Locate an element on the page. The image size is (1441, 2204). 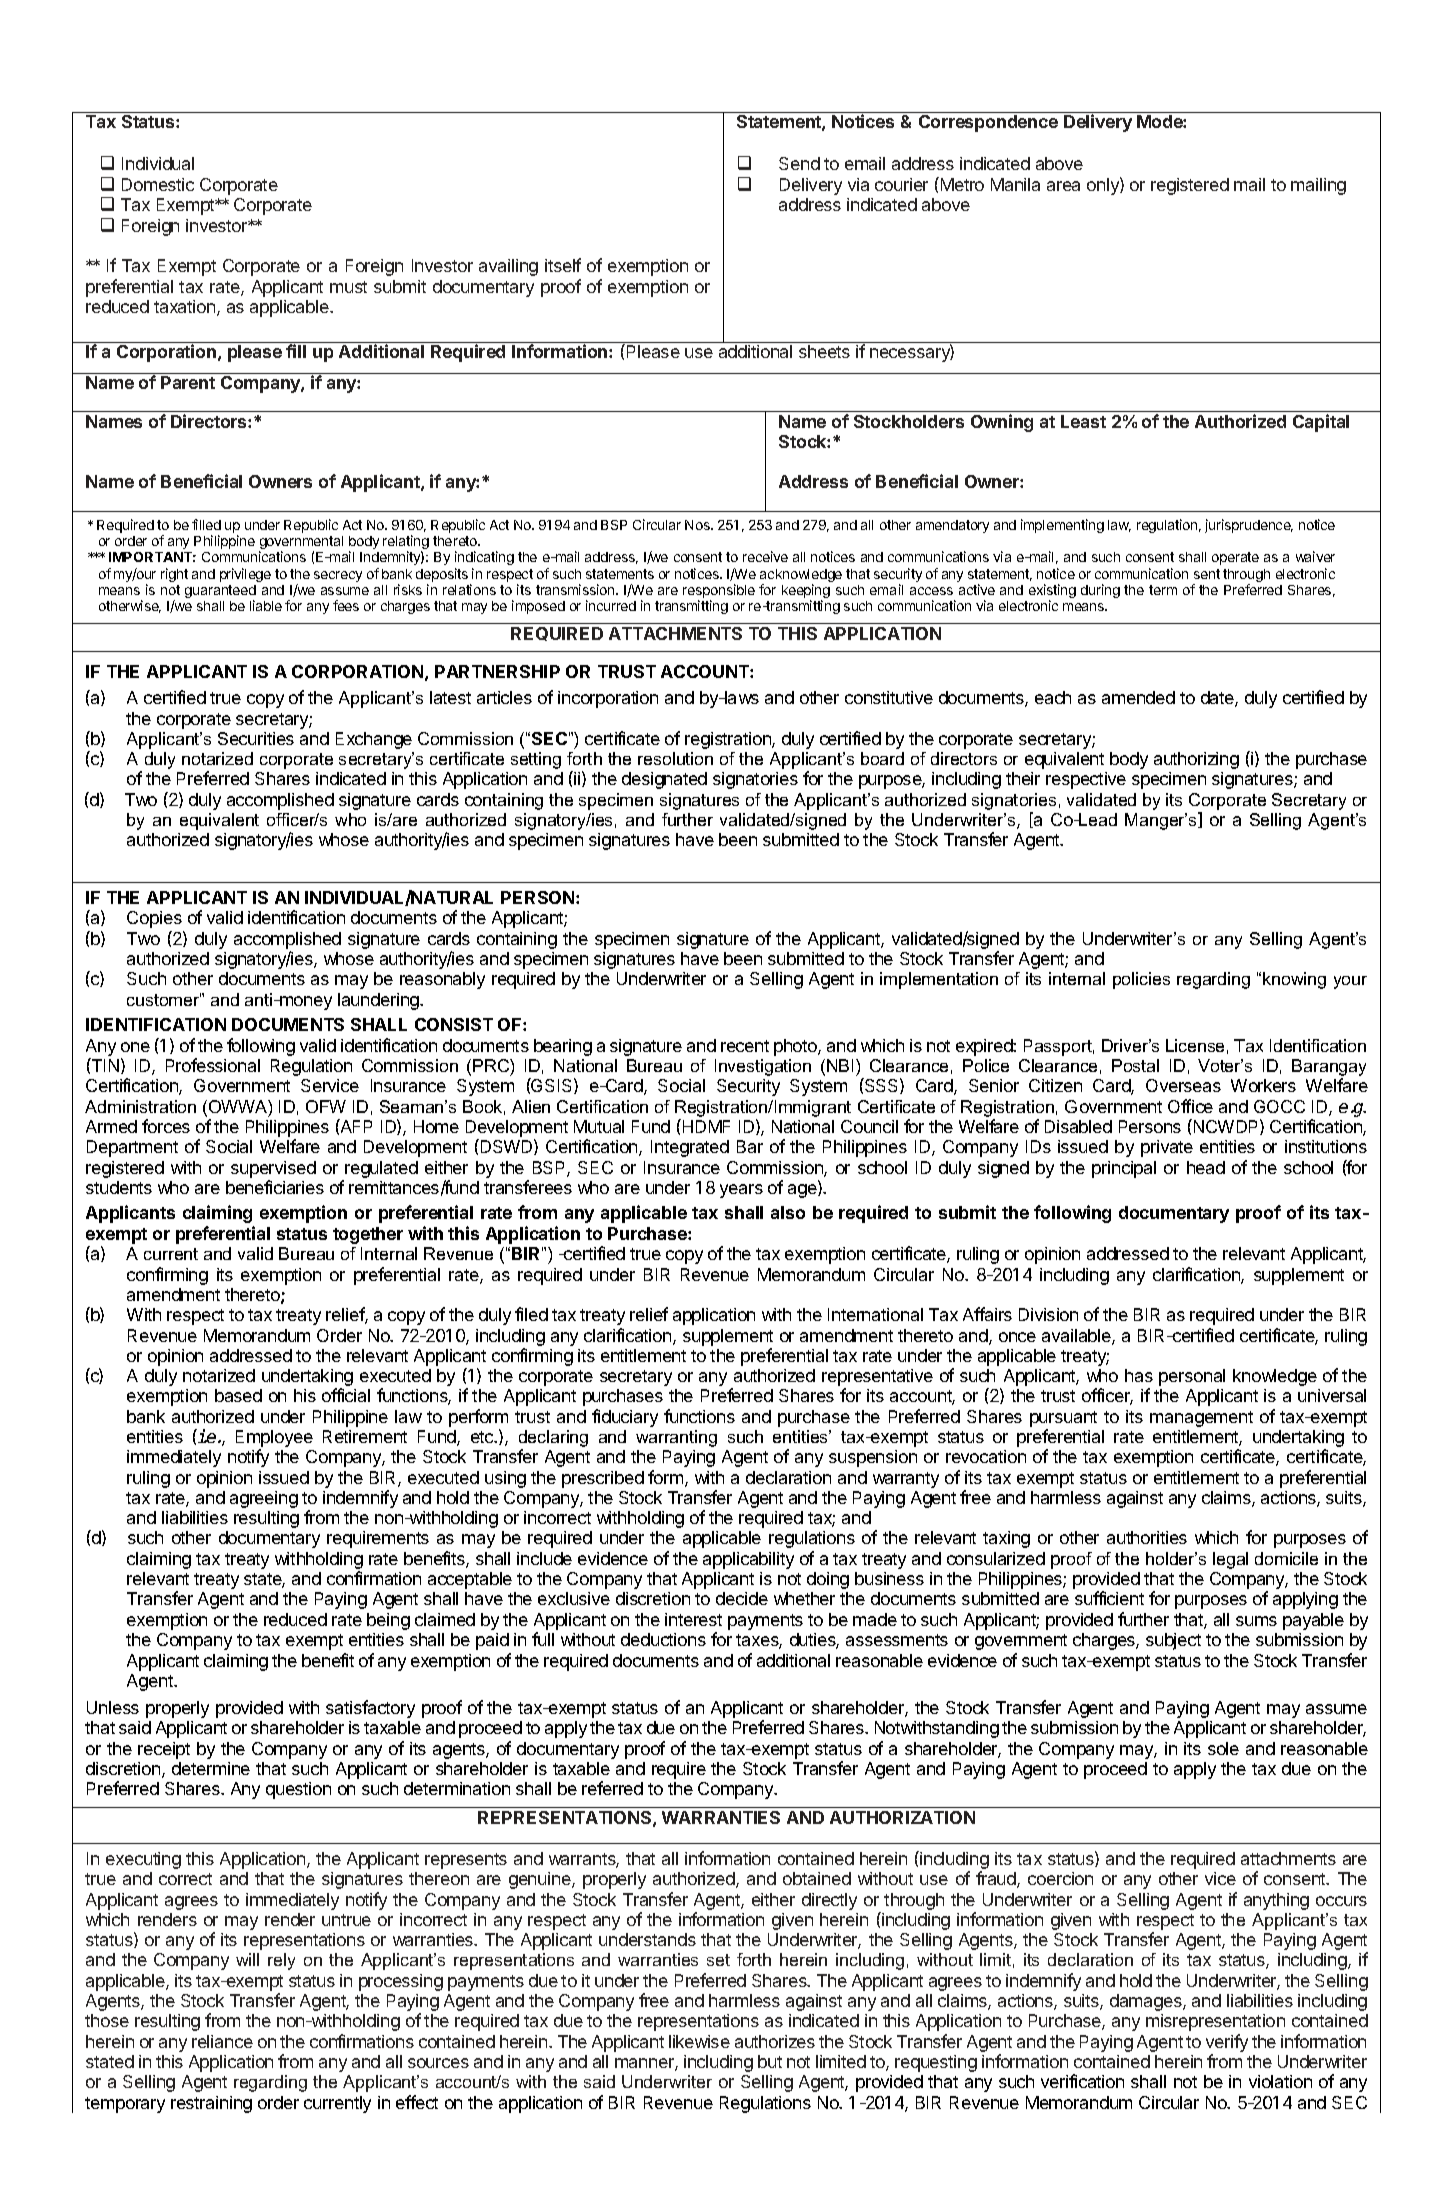
Copies is located at coordinates (154, 919).
